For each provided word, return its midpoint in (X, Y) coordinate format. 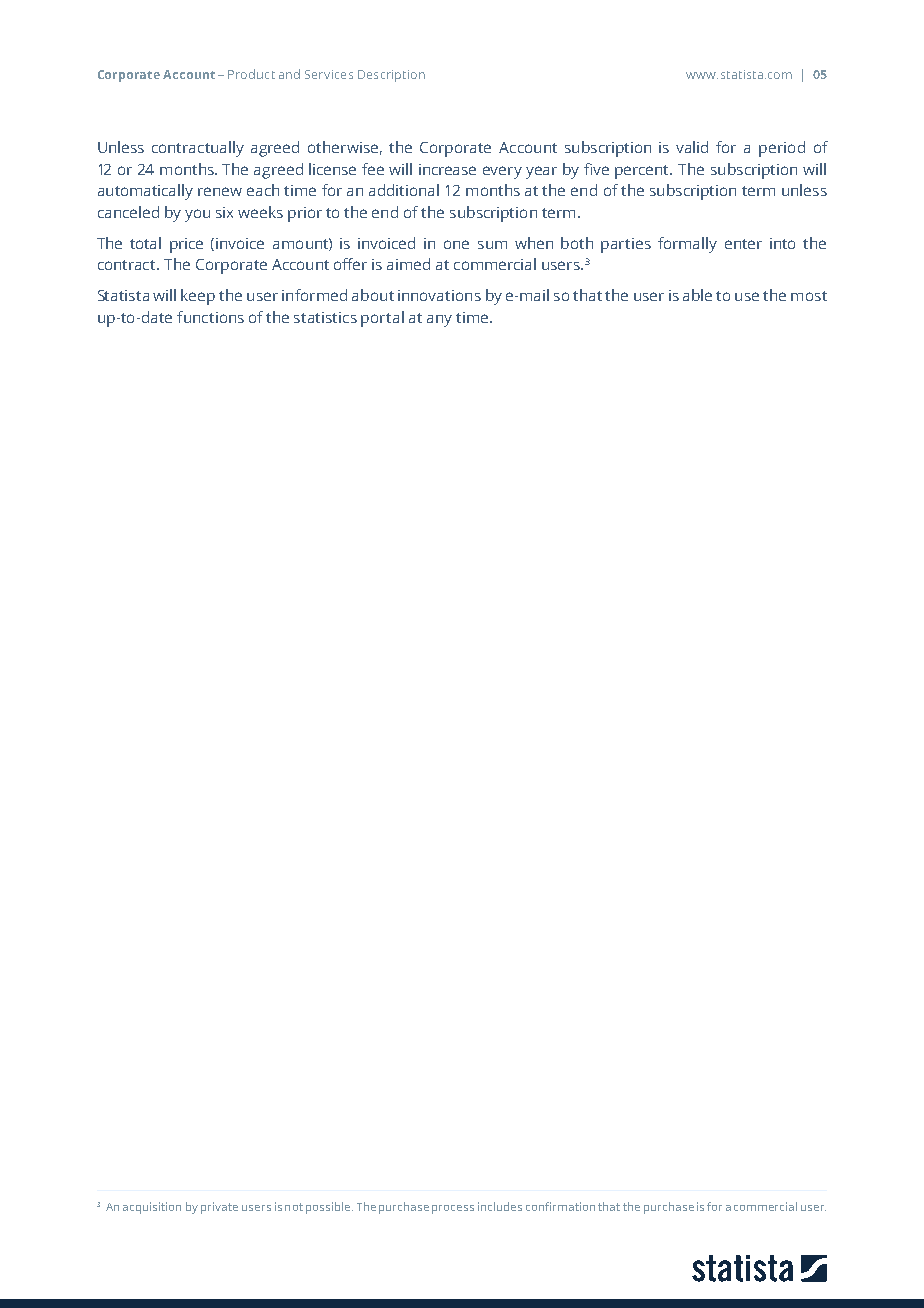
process (453, 1209)
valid (692, 147)
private (219, 1208)
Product (251, 74)
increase (447, 169)
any (439, 321)
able (697, 295)
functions (210, 317)
